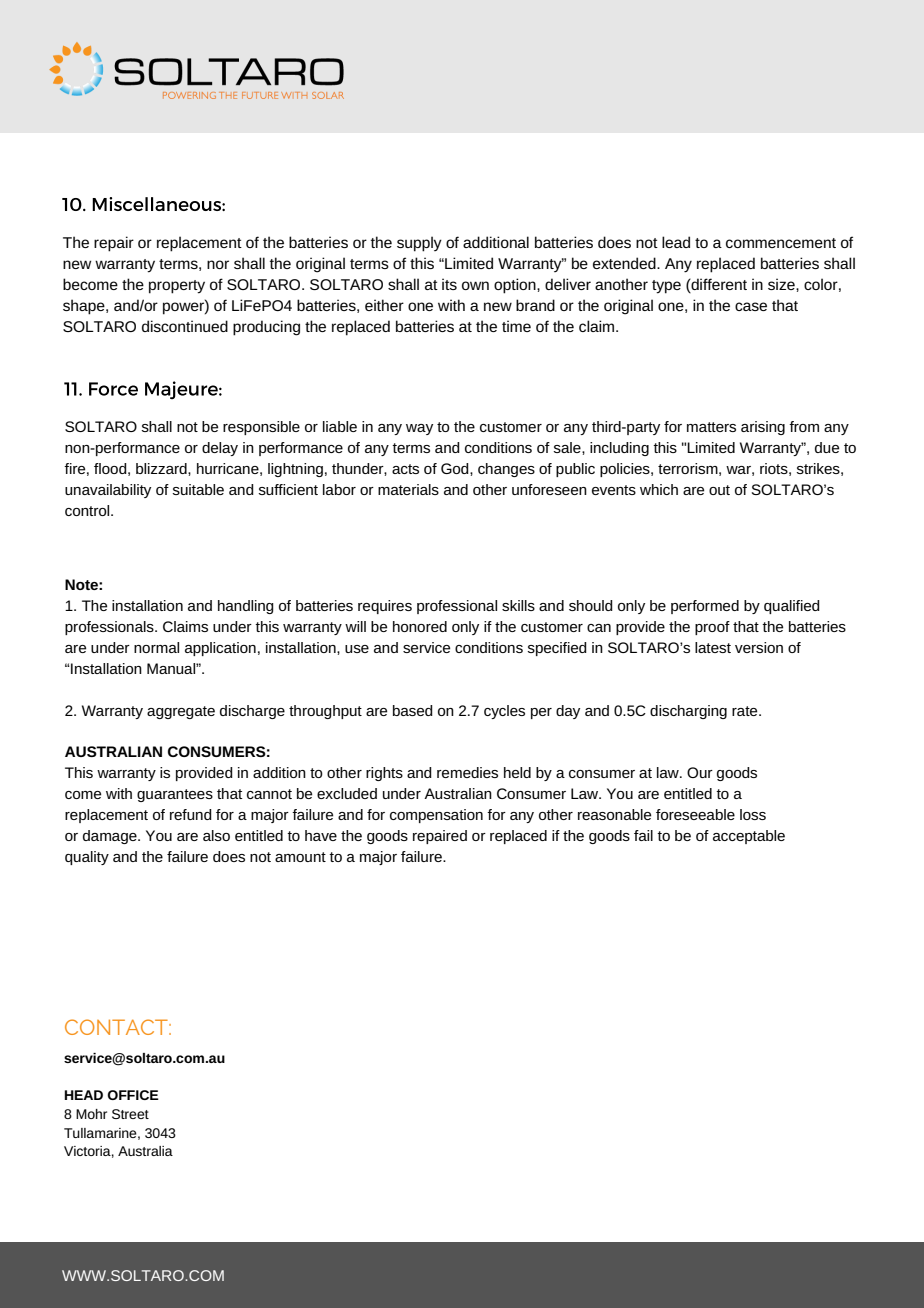  I want to click on materials, so click(408, 489).
